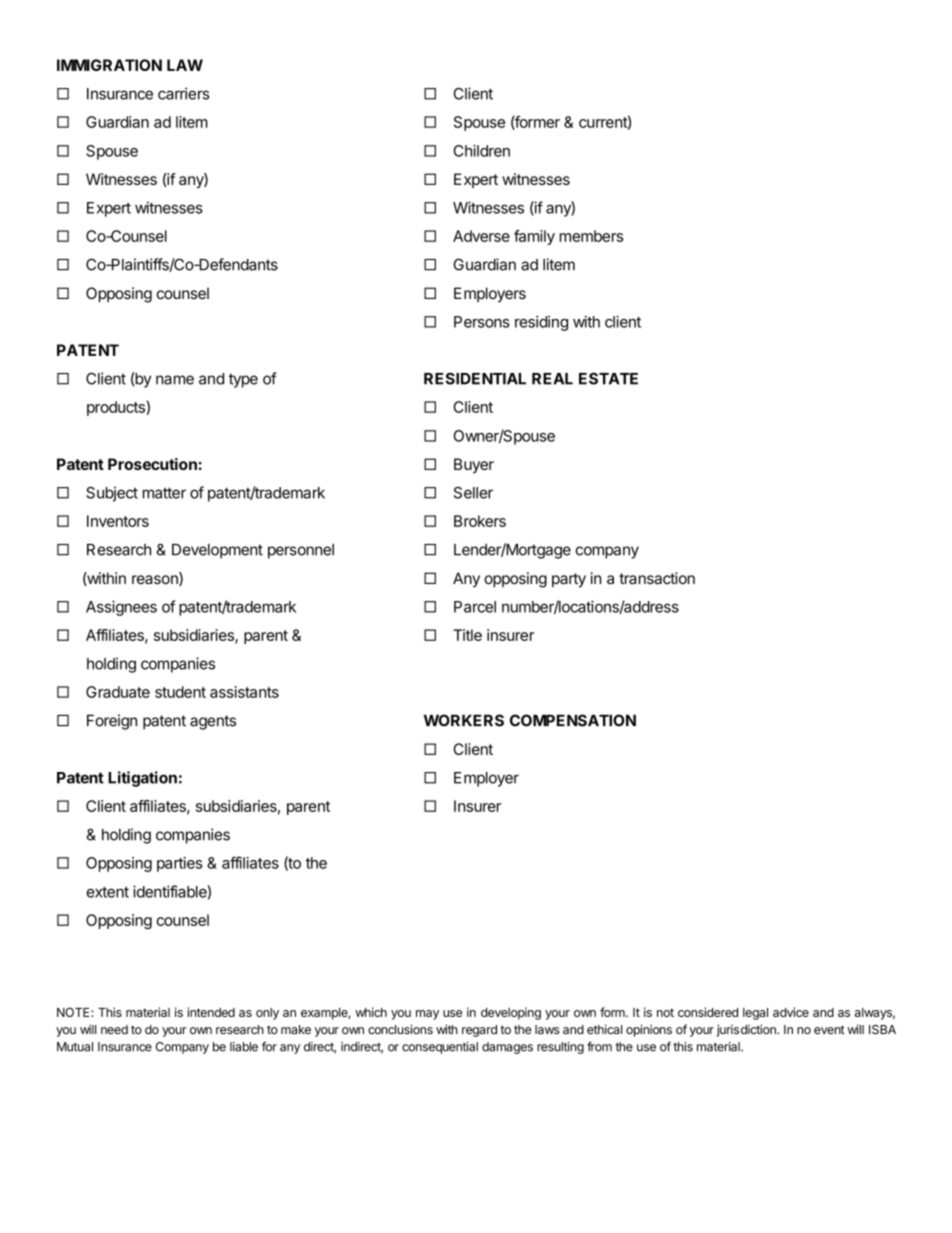  Describe the element at coordinates (657, 578) in the page. I see `transaction` at that location.
